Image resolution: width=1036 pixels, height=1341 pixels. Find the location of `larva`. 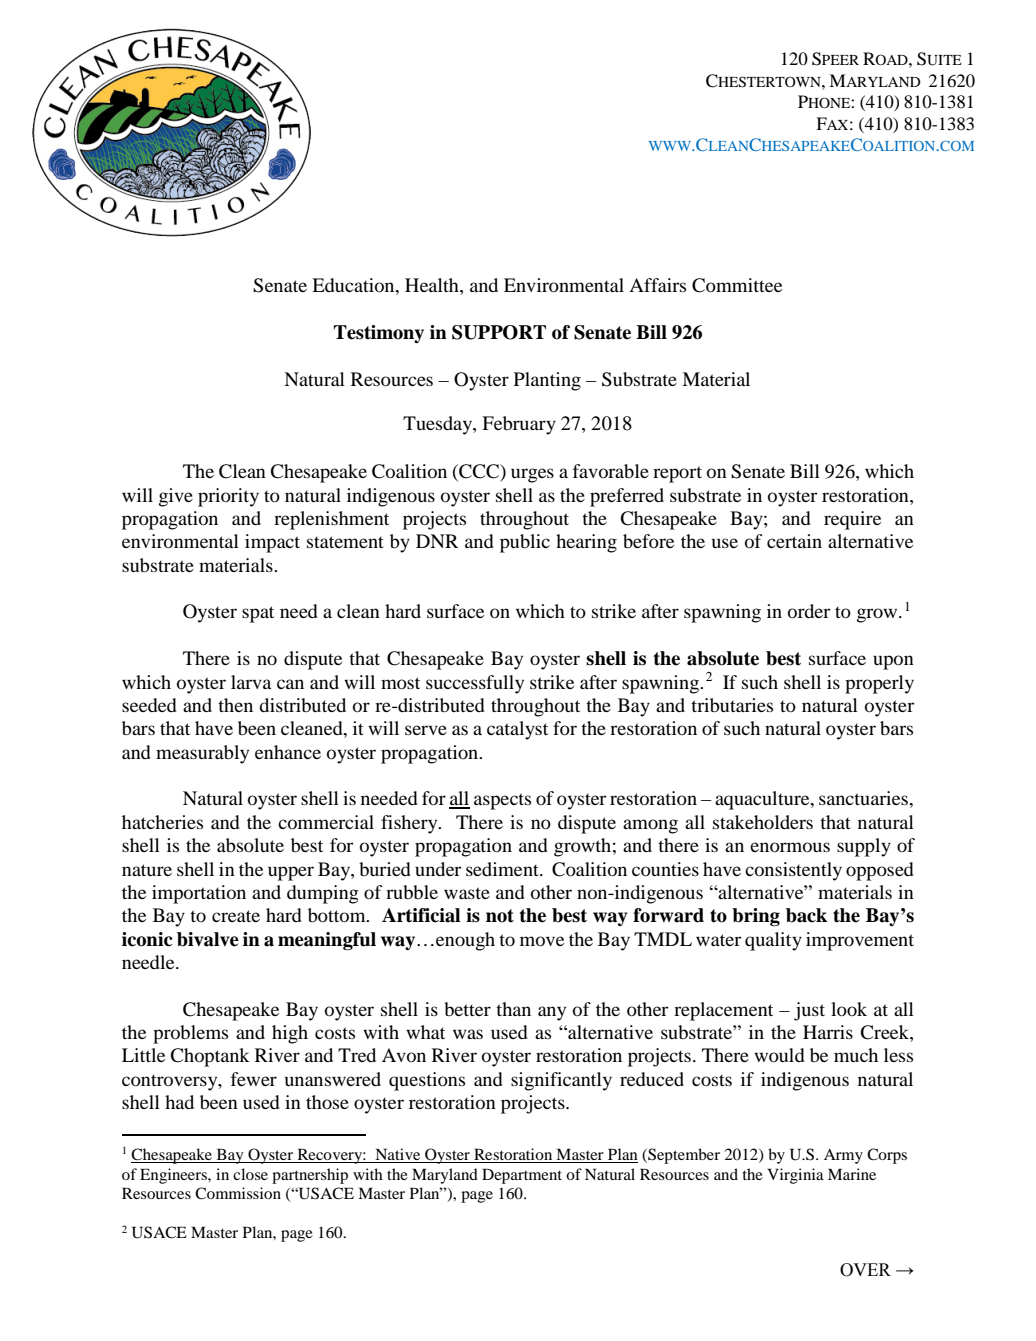

larva is located at coordinates (251, 682).
